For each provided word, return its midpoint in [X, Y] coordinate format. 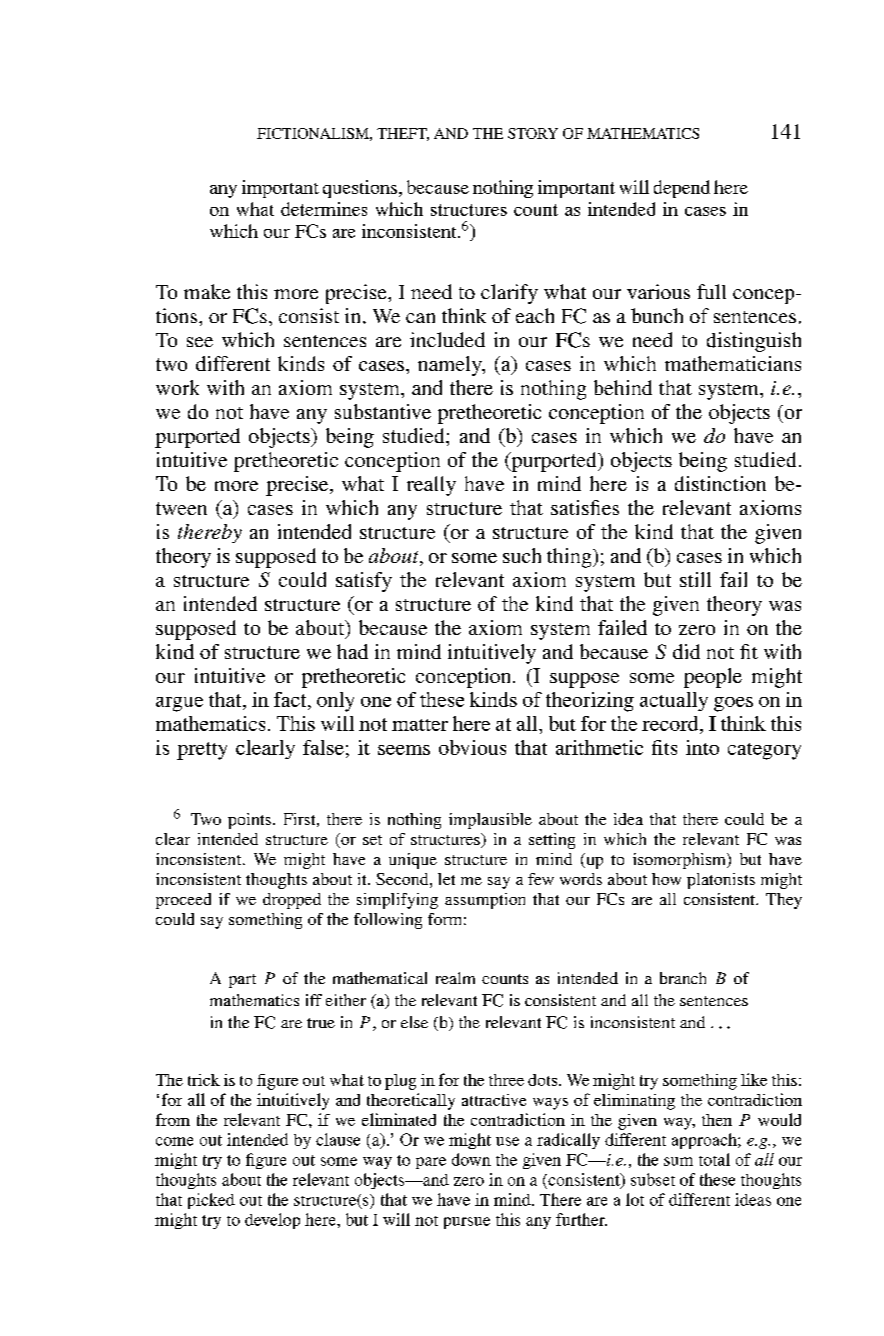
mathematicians [733, 363]
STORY [533, 133]
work [177, 387]
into [702, 747]
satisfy [364, 582]
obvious [472, 747]
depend [682, 189]
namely [451, 366]
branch [683, 978]
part [242, 981]
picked [211, 1201]
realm [455, 978]
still [695, 579]
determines [324, 209]
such [522, 555]
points [251, 821]
